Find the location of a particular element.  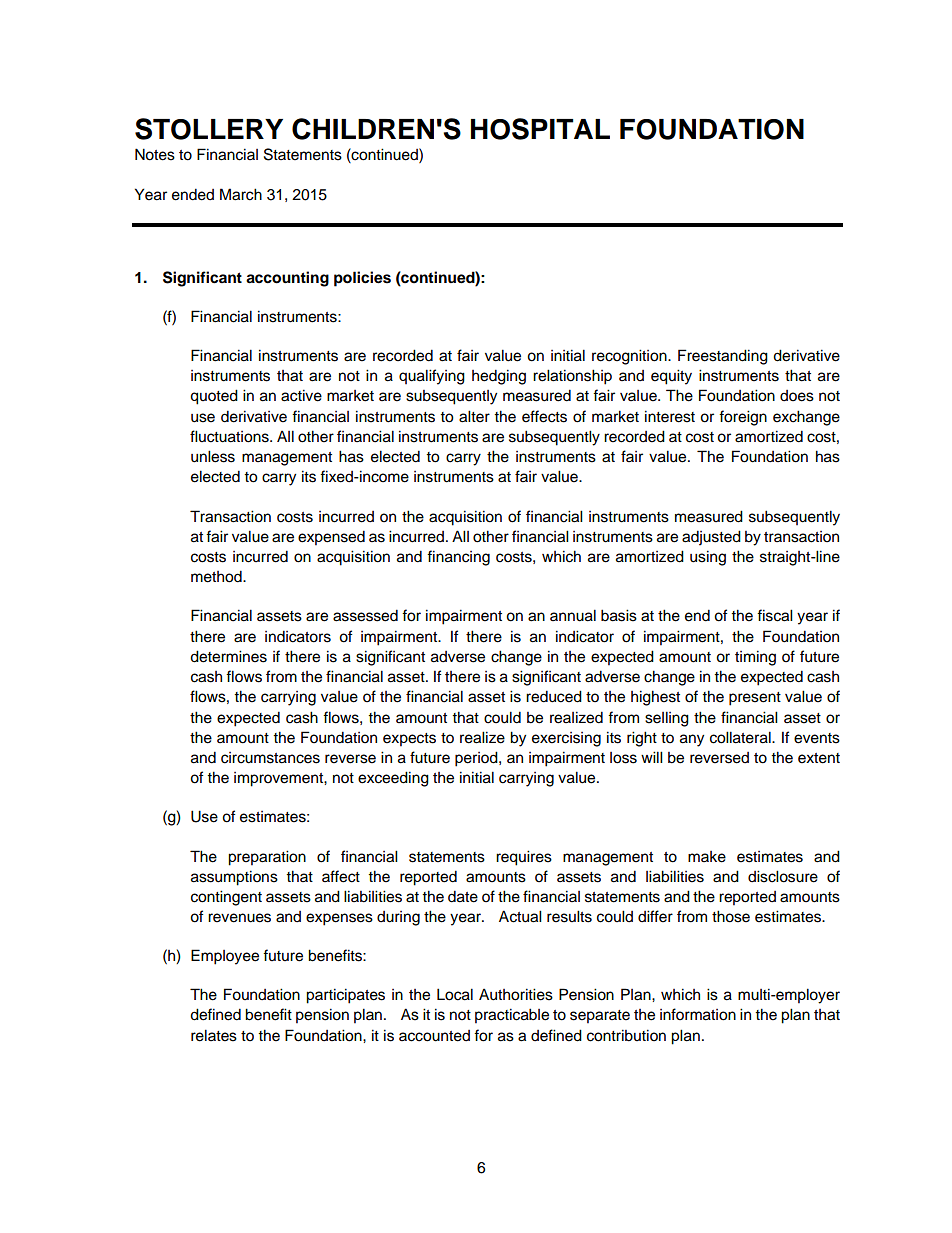

HOSPITAL is located at coordinates (540, 129).
